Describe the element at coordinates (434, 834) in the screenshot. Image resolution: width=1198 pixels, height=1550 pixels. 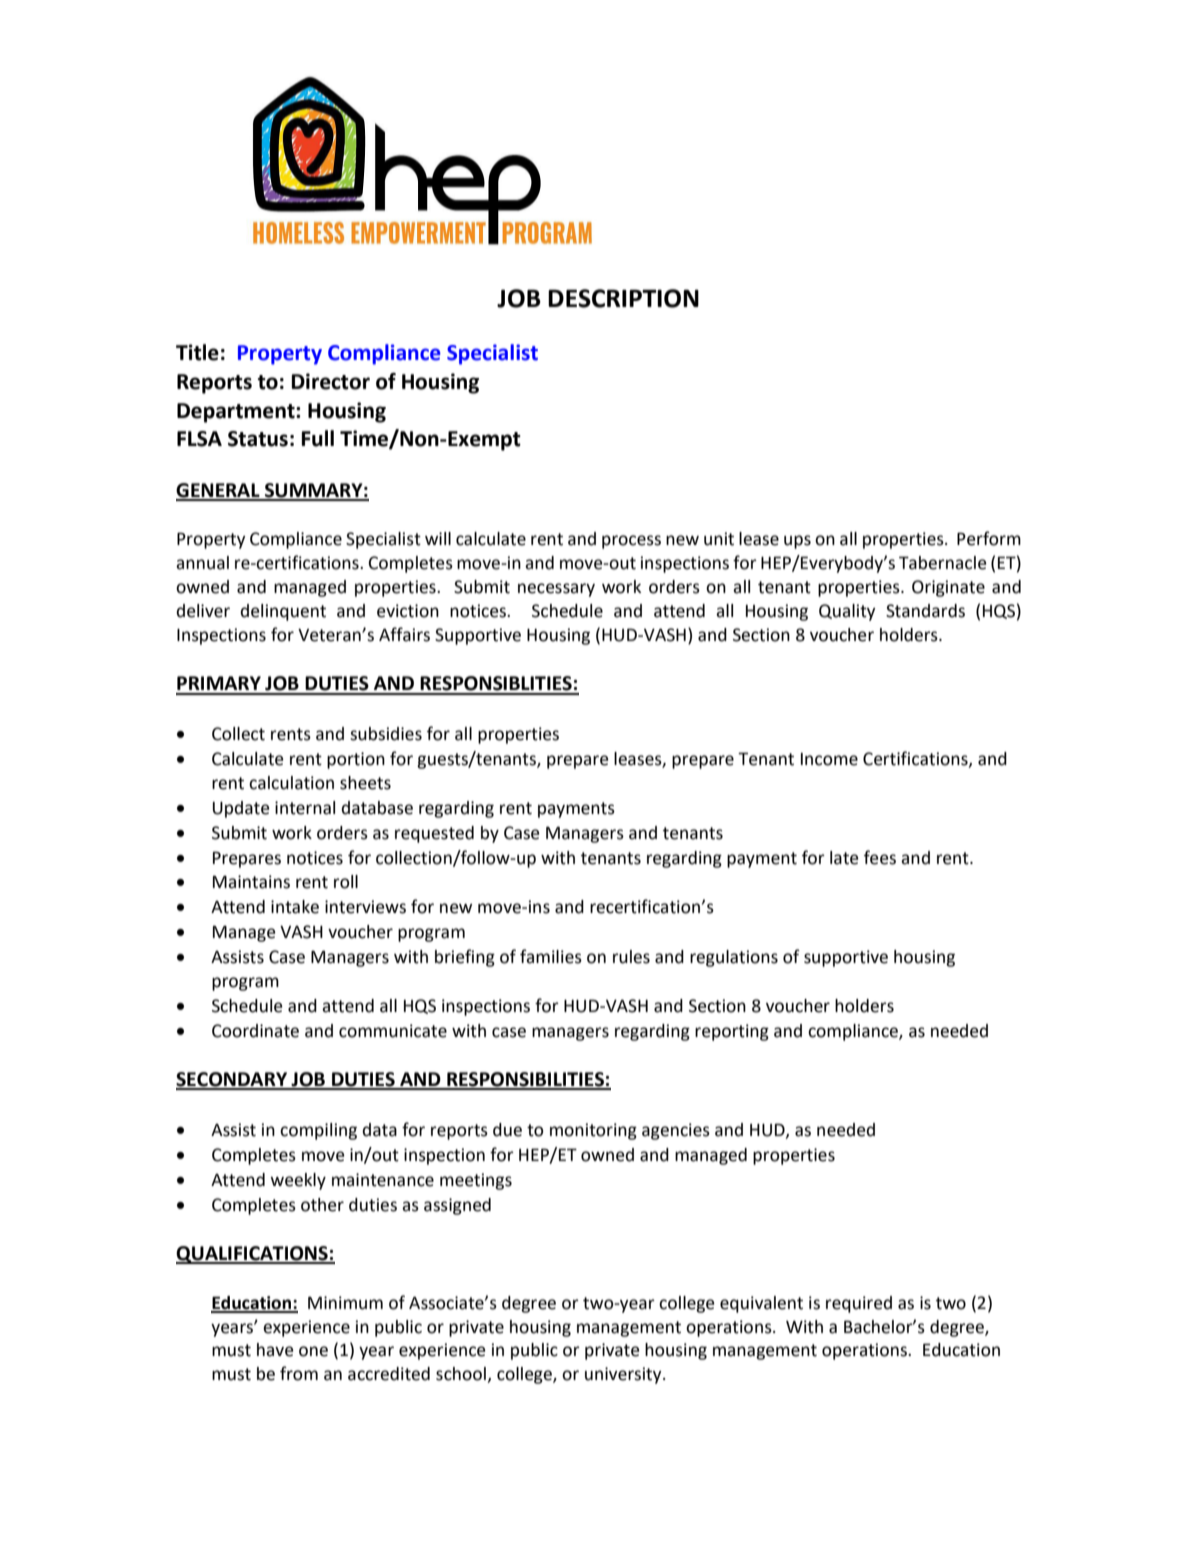
I see `requested` at that location.
